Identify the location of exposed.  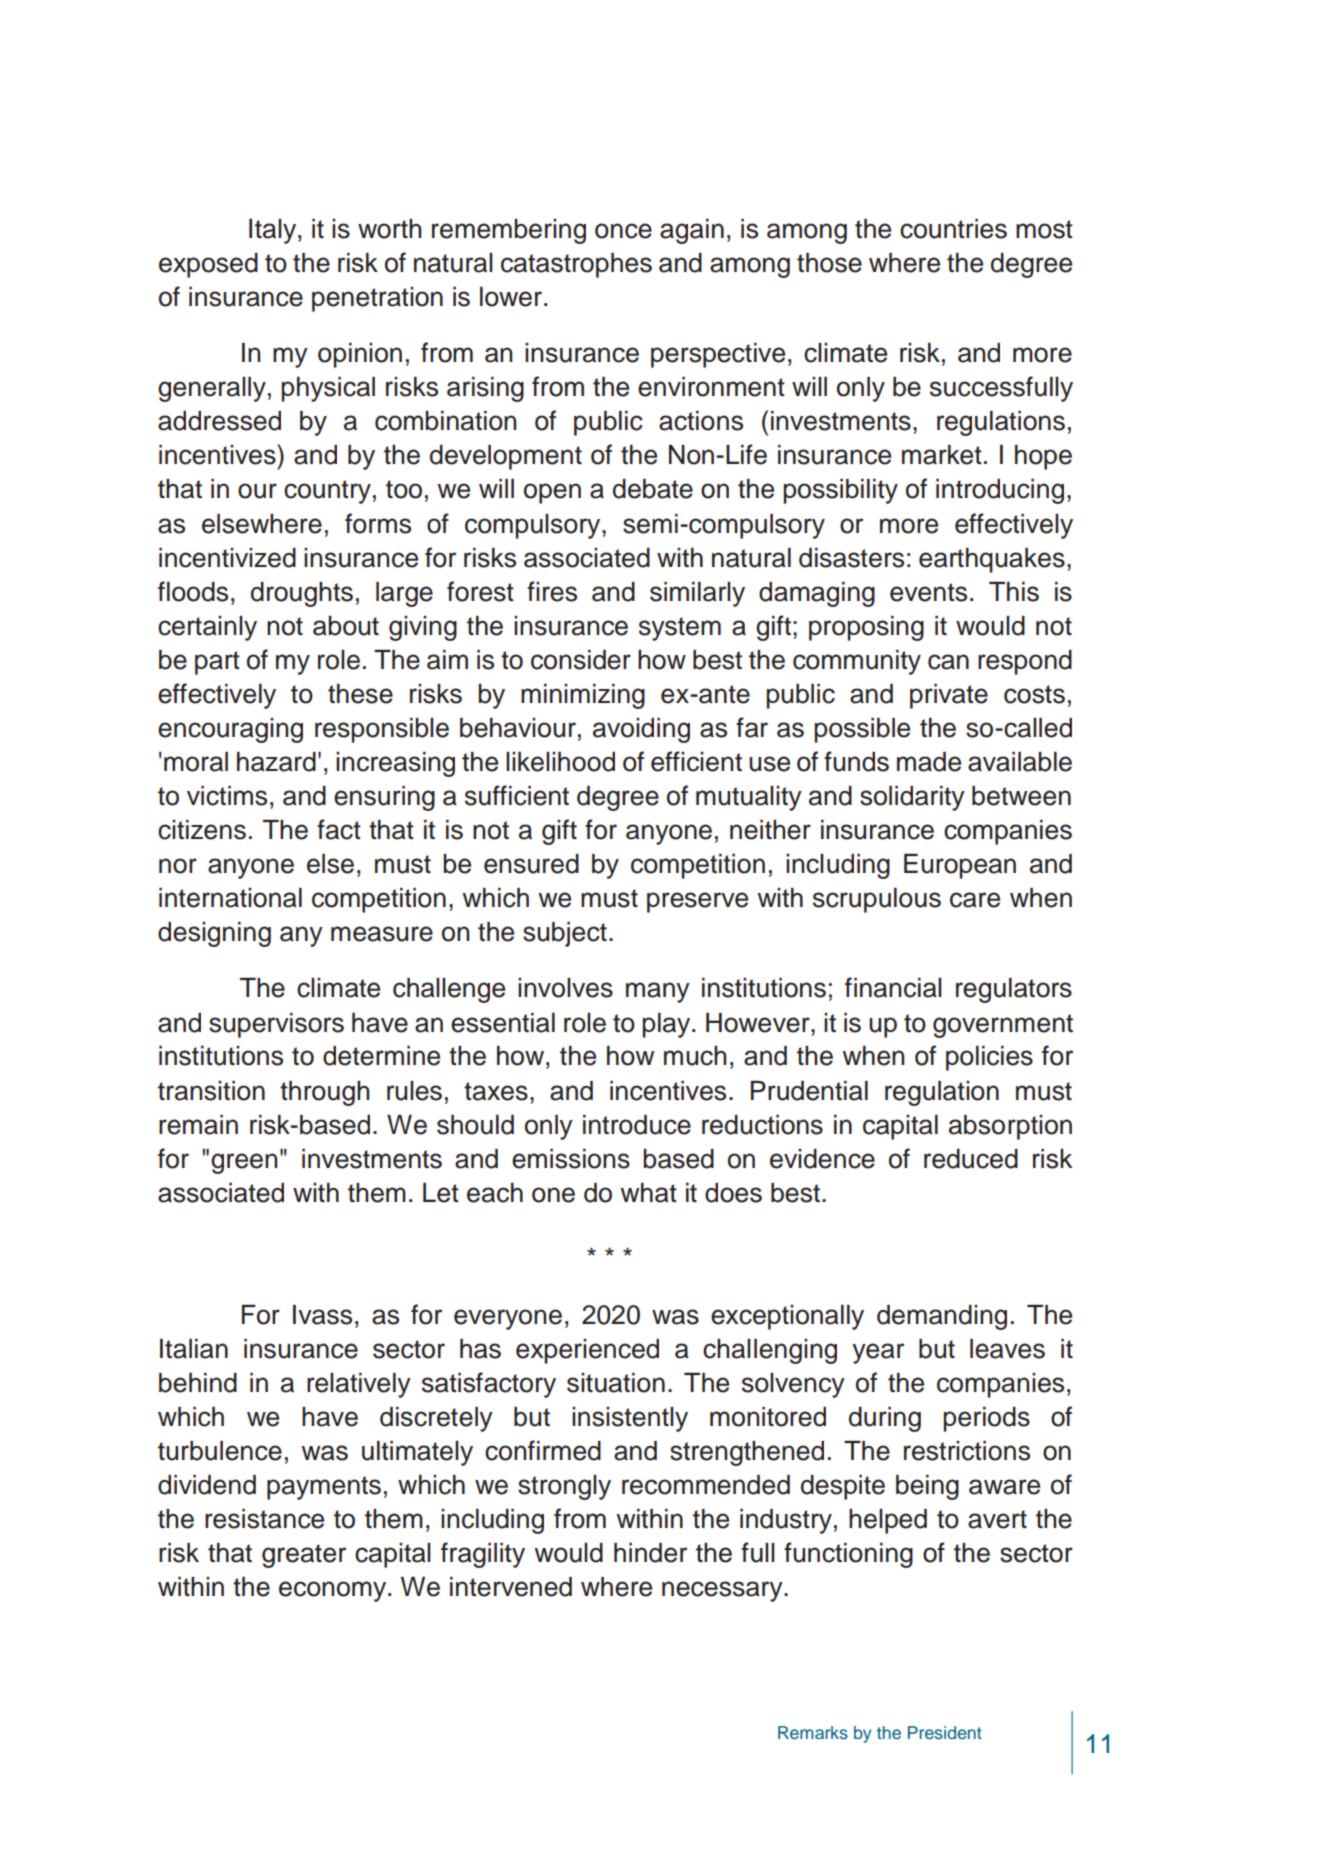
(208, 265).
